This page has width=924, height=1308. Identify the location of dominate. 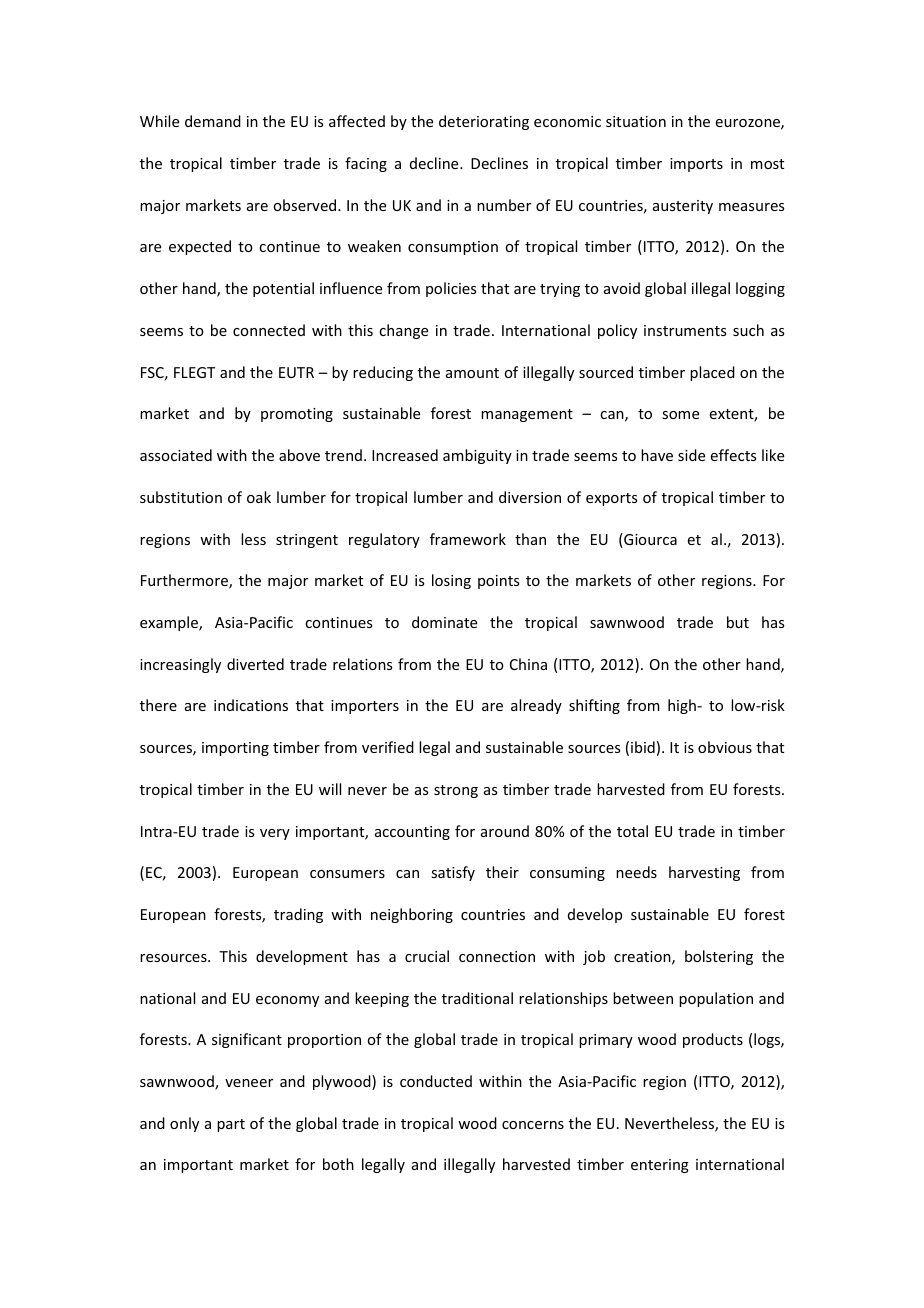
(444, 622).
